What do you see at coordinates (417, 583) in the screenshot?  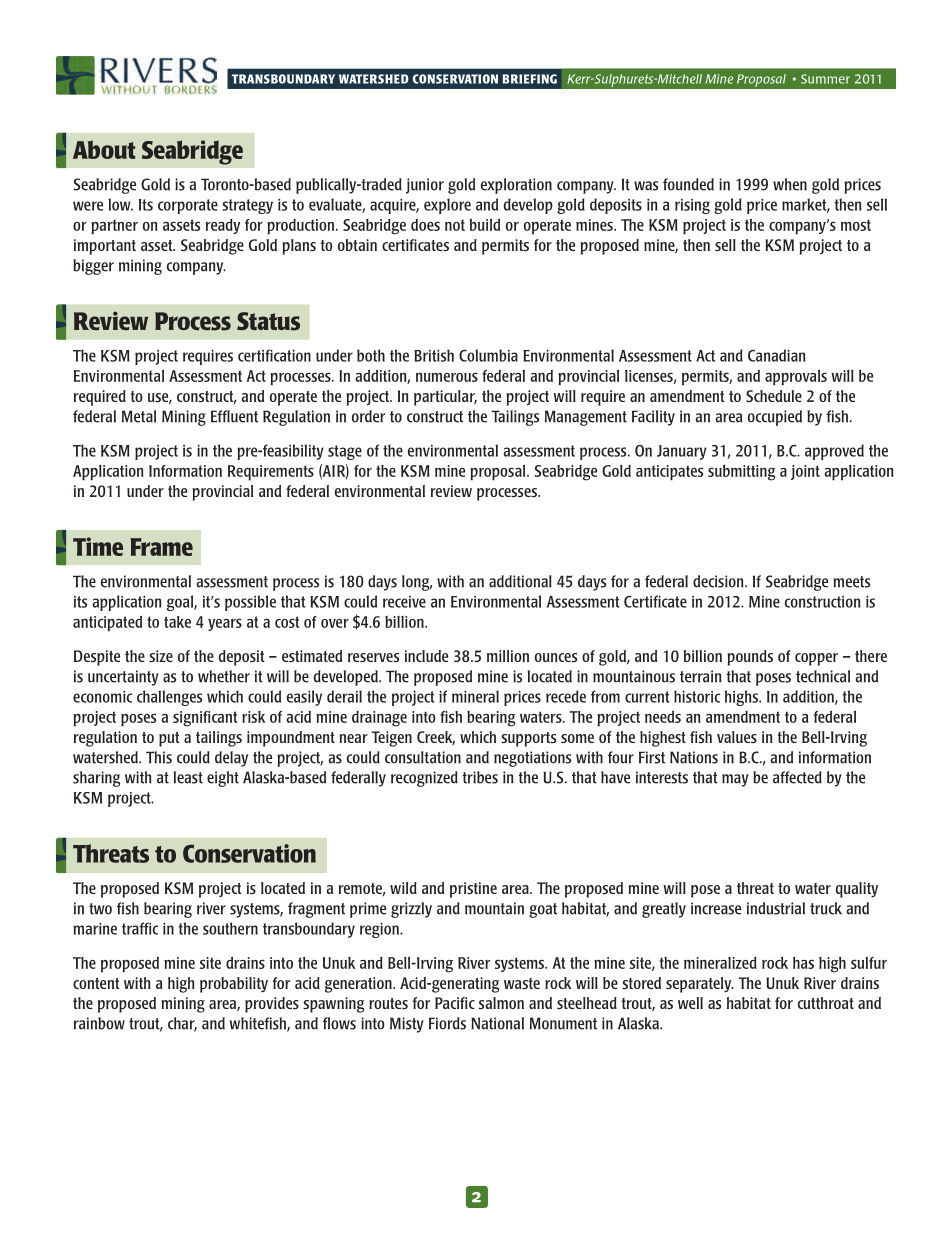 I see `long` at bounding box center [417, 583].
